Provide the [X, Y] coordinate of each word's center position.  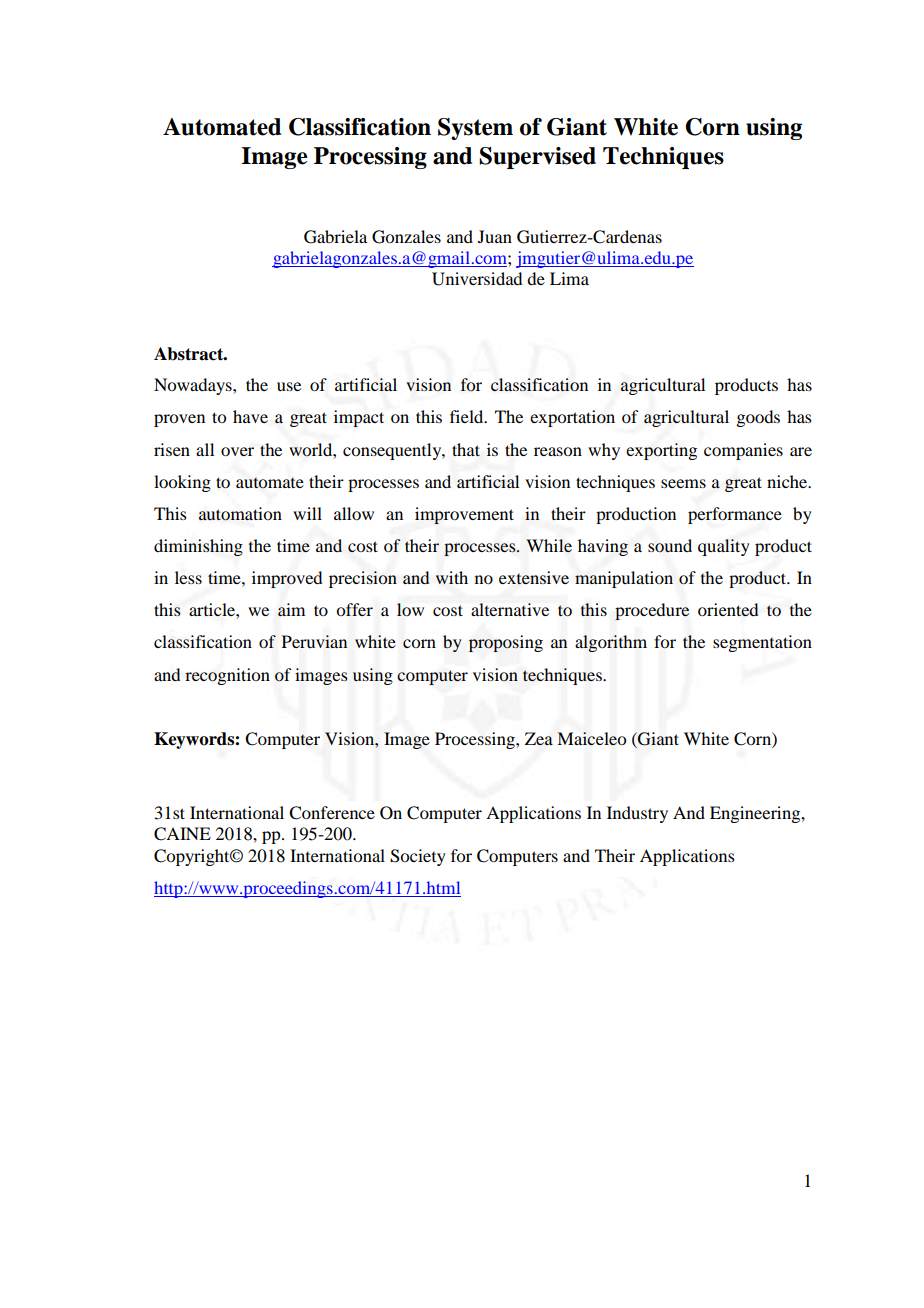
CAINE [182, 834]
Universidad [477, 279]
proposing [506, 643]
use [289, 386]
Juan [495, 236]
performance [735, 515]
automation [240, 514]
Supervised [537, 158]
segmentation [762, 643]
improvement [464, 515]
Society [418, 857]
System [475, 129]
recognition [227, 676]
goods [758, 418]
